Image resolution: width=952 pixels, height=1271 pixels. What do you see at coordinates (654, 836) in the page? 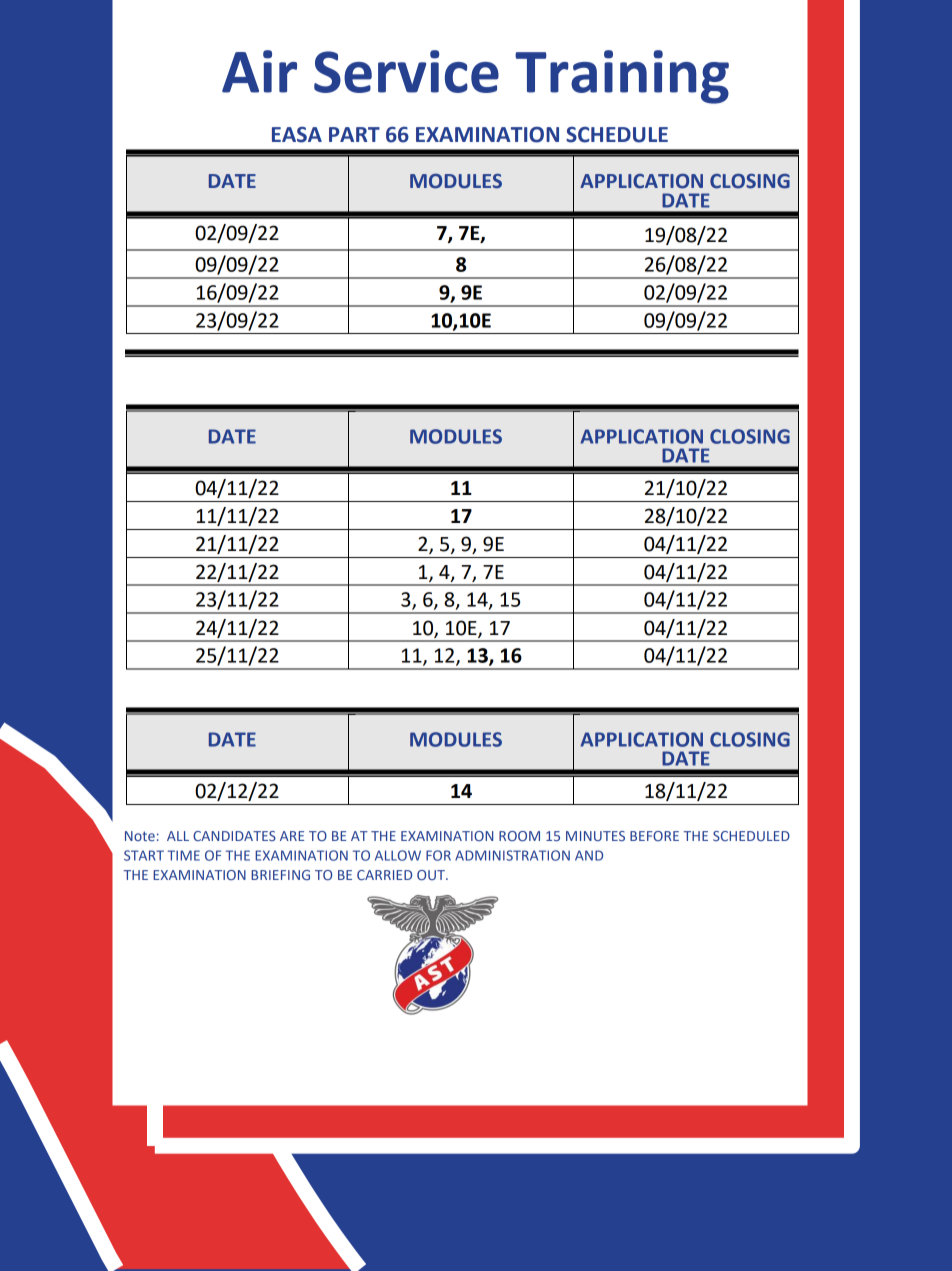
I see `BEFORE` at bounding box center [654, 836].
